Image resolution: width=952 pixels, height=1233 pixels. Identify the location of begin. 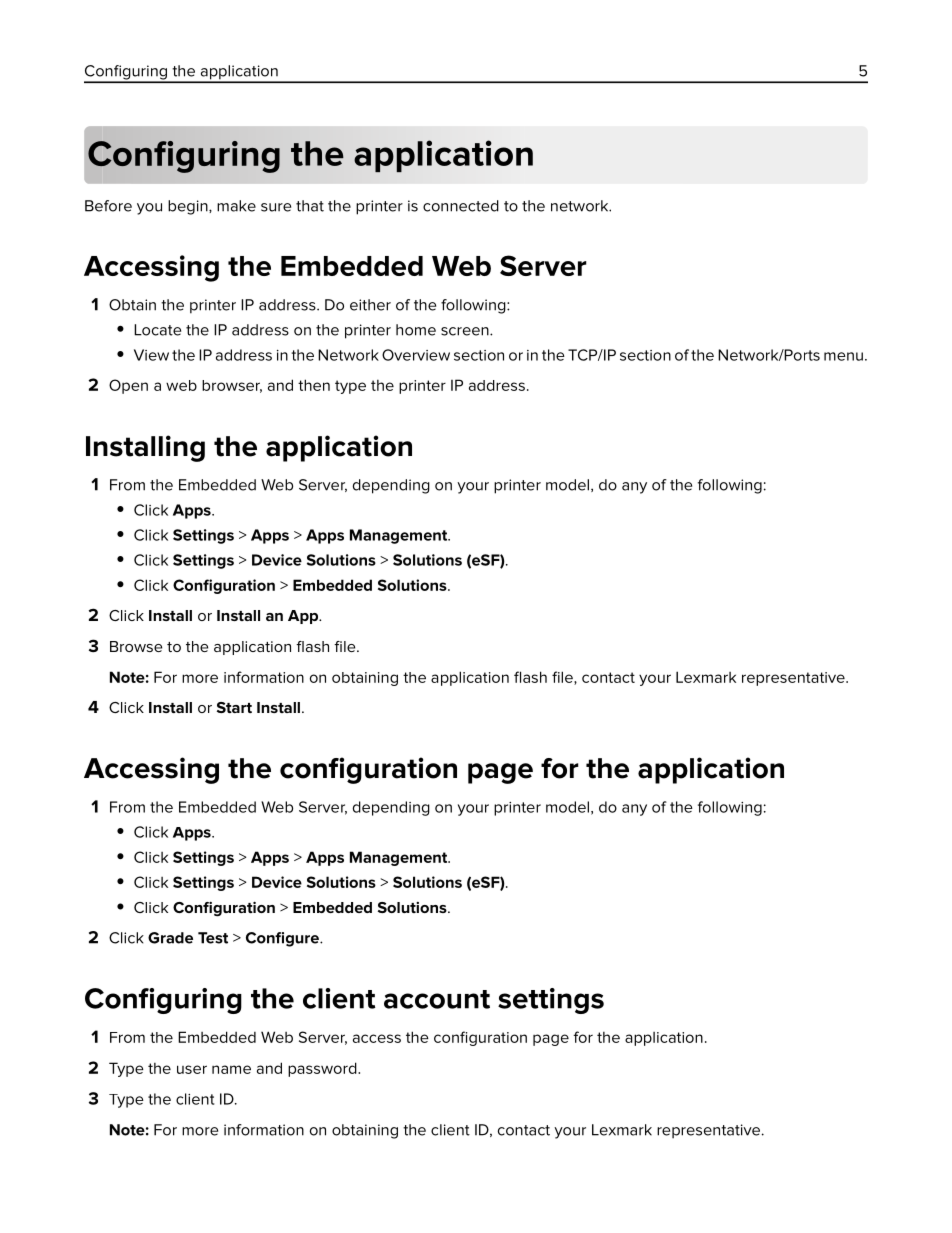
(189, 207).
